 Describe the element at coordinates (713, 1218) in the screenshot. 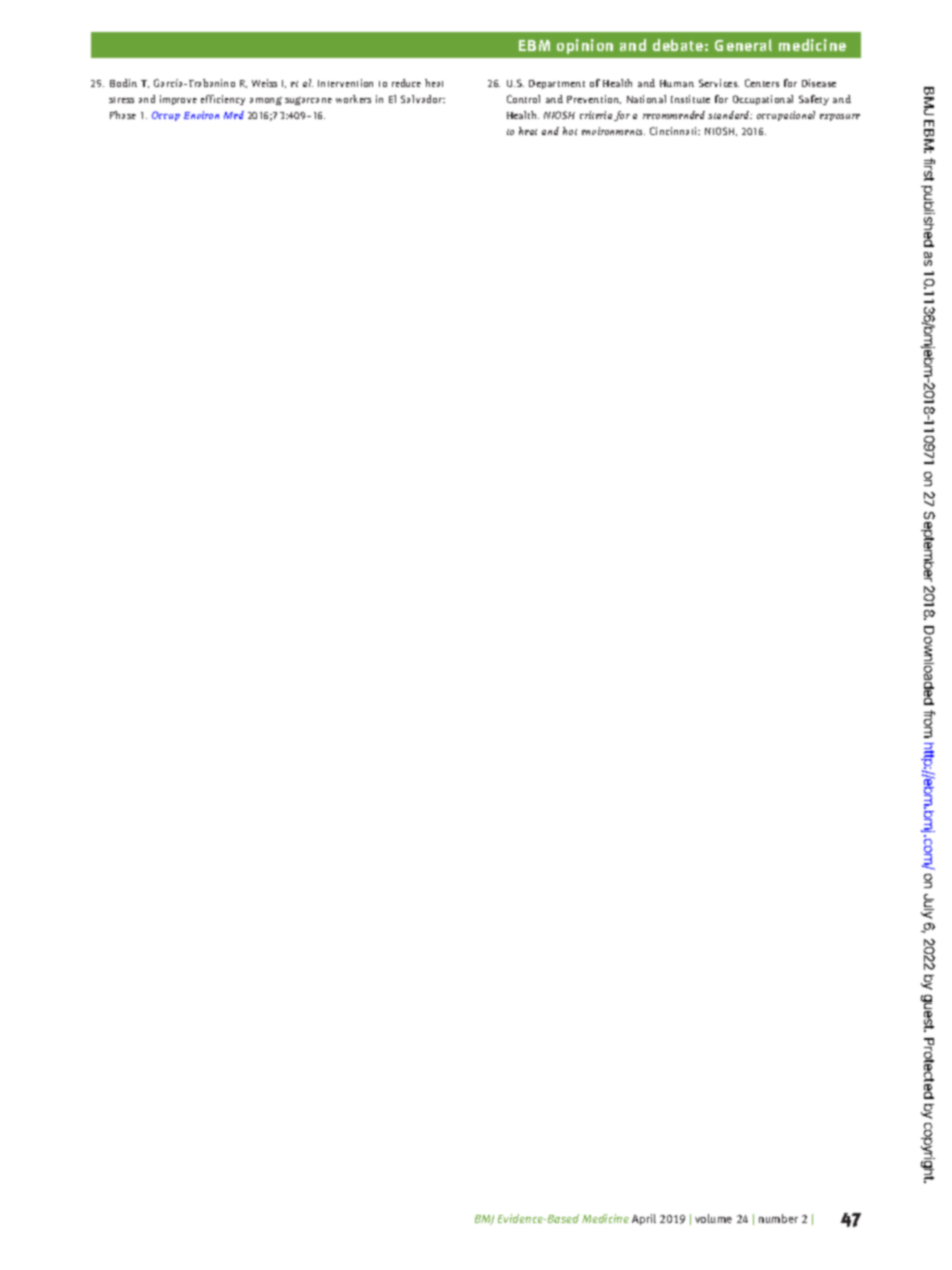

I see `volume` at that location.
